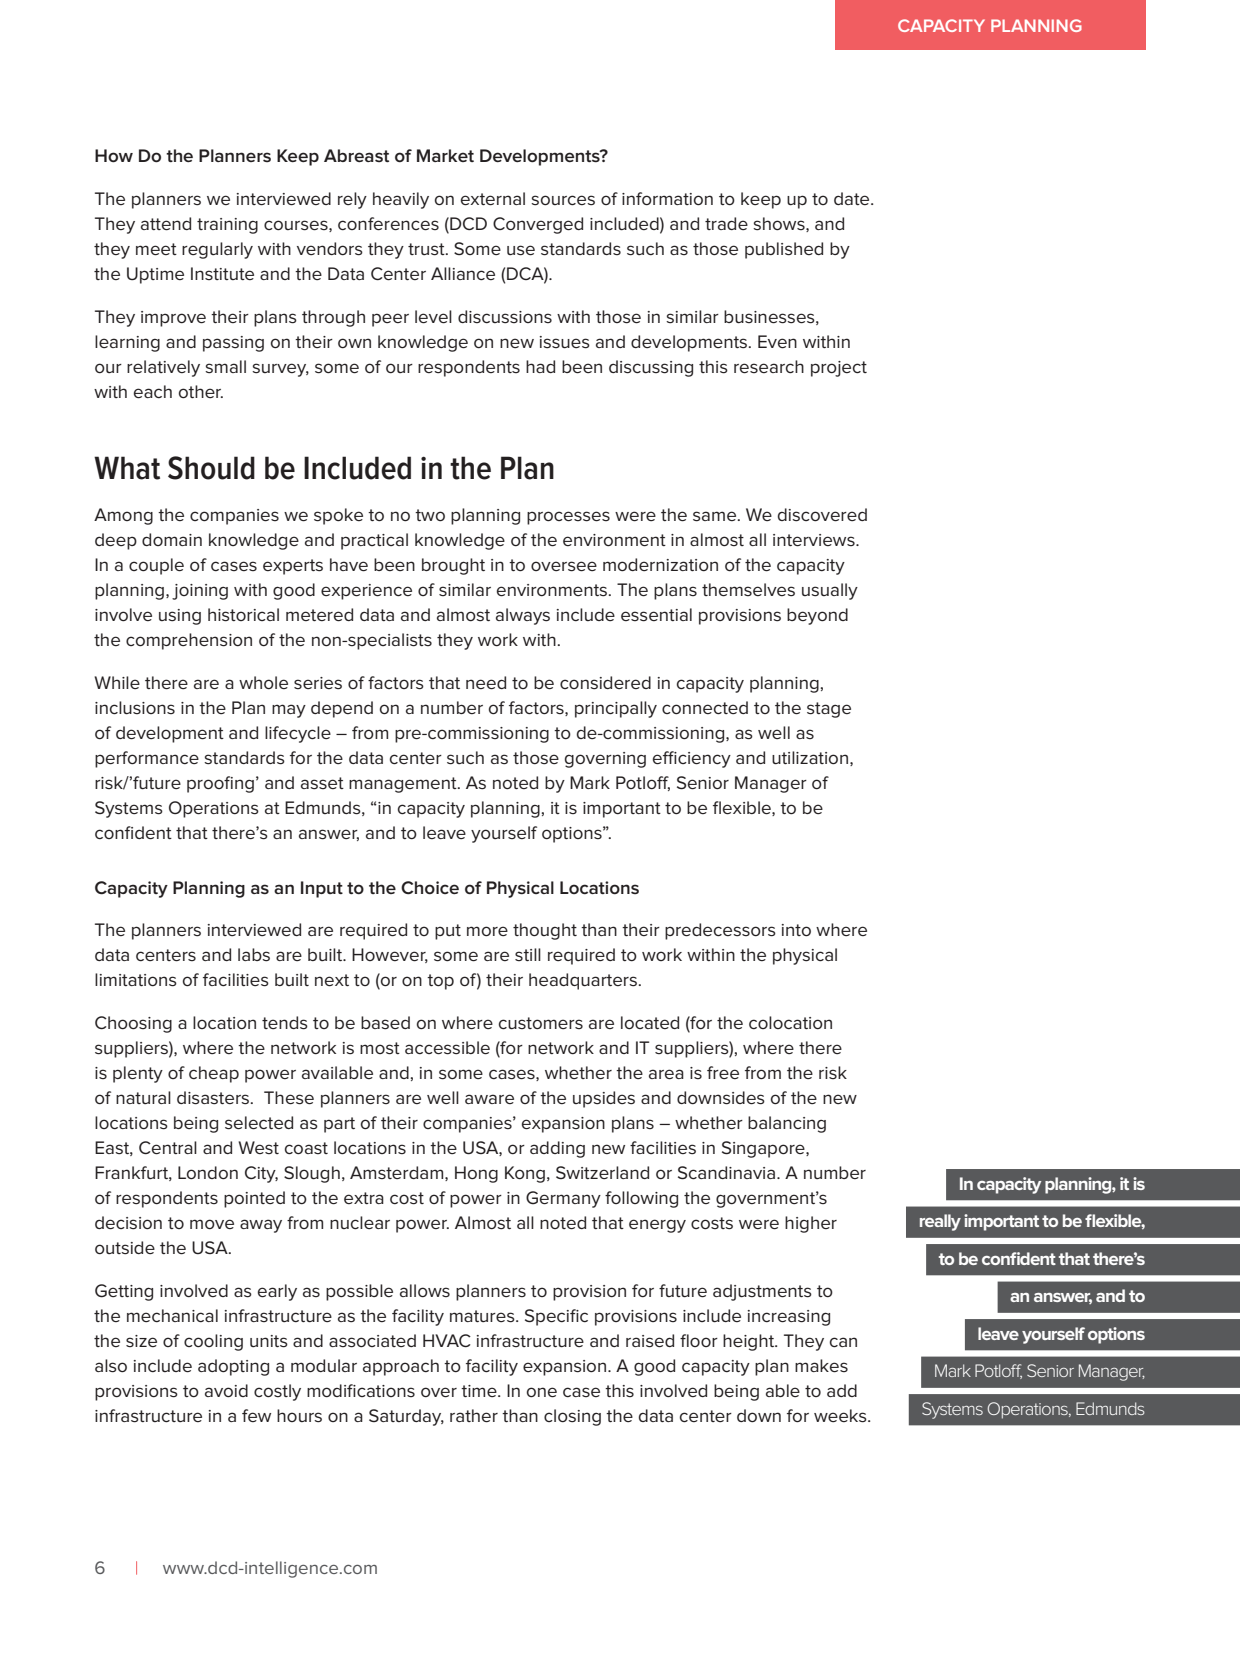 This screenshot has width=1240, height=1654. Describe the element at coordinates (853, 198) in the screenshot. I see `date` at that location.
